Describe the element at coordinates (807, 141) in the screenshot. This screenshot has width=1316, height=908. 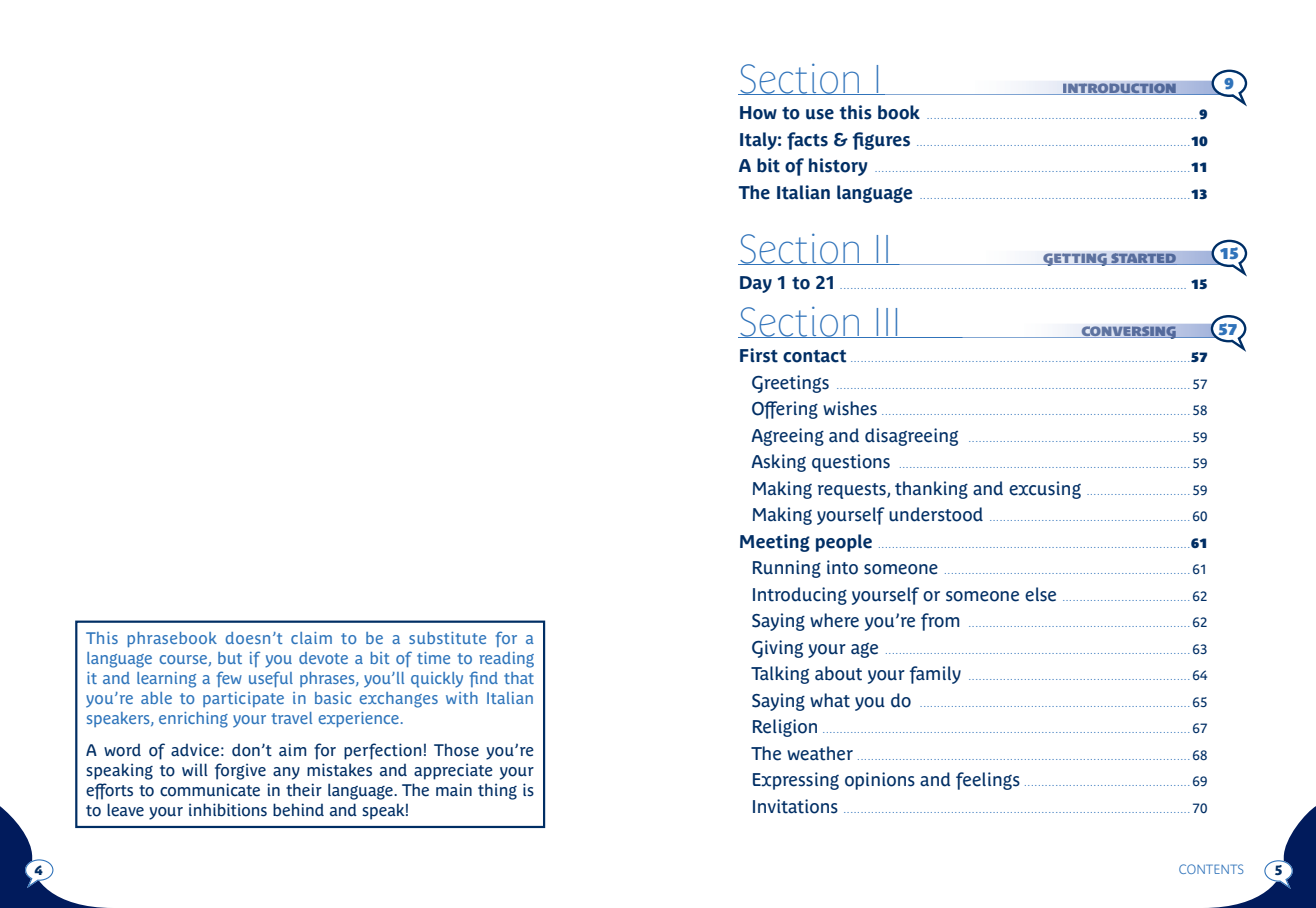
I see `facts` at that location.
